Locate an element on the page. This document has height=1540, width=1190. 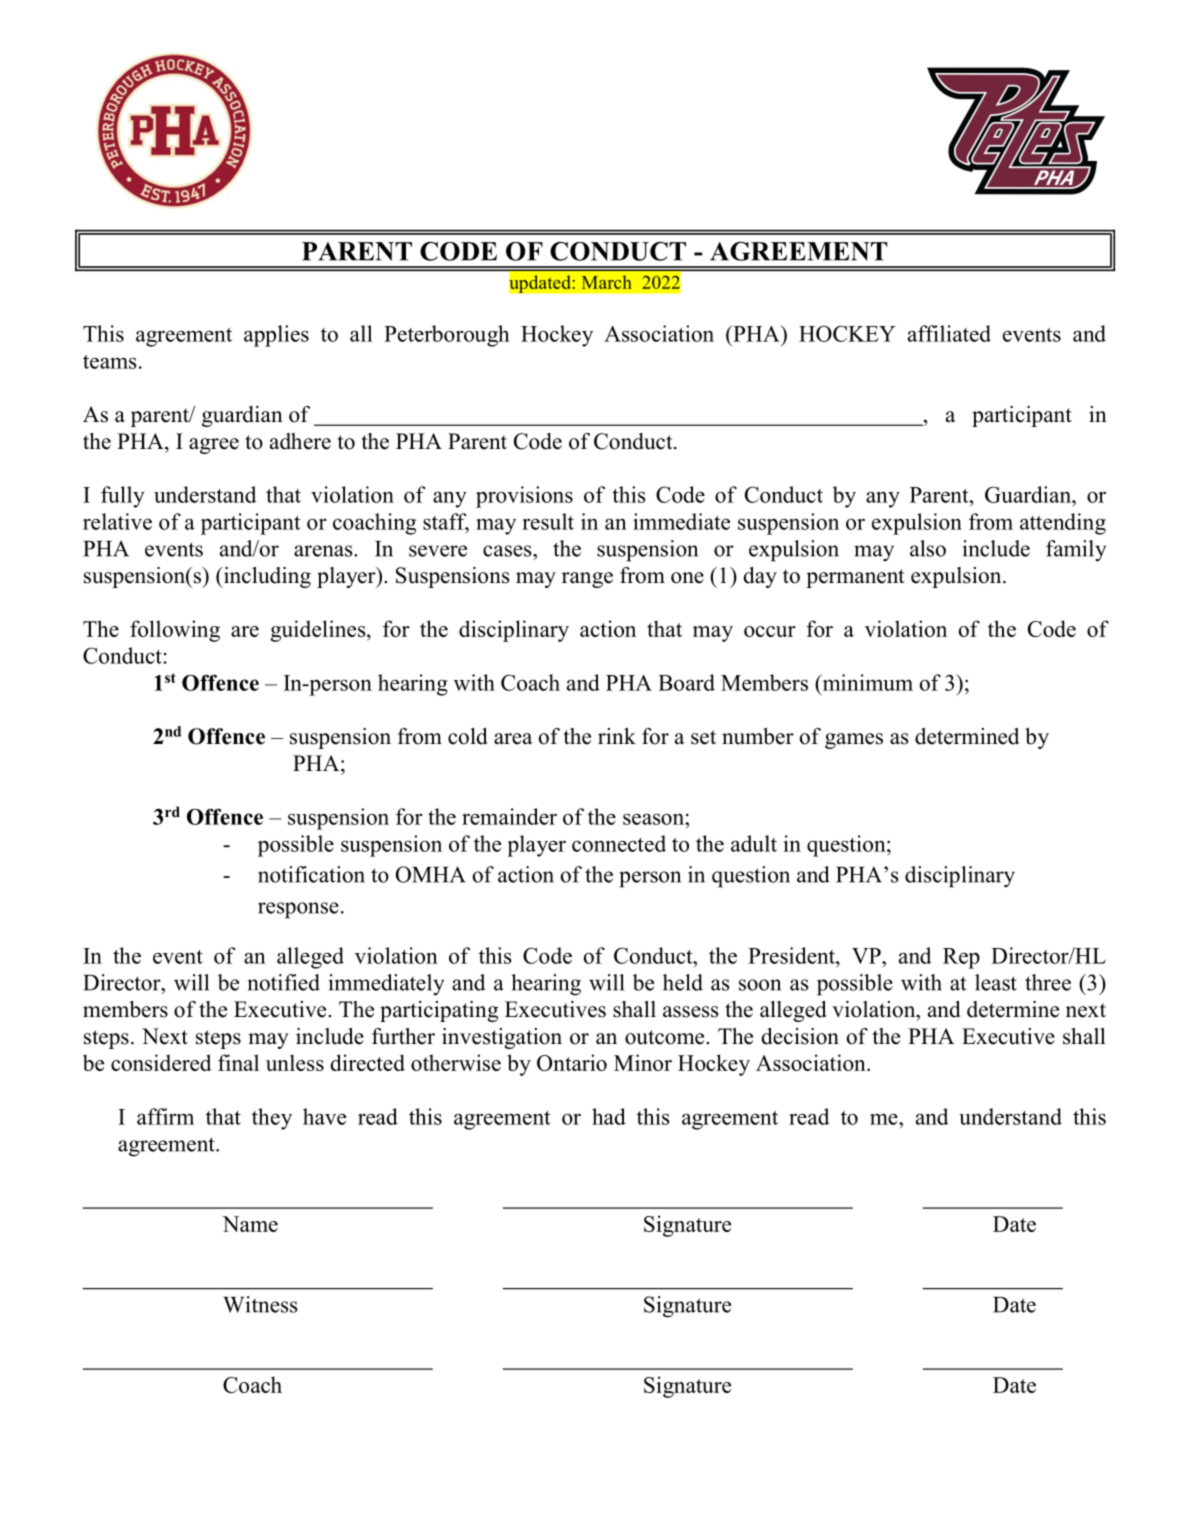
March is located at coordinates (607, 282).
